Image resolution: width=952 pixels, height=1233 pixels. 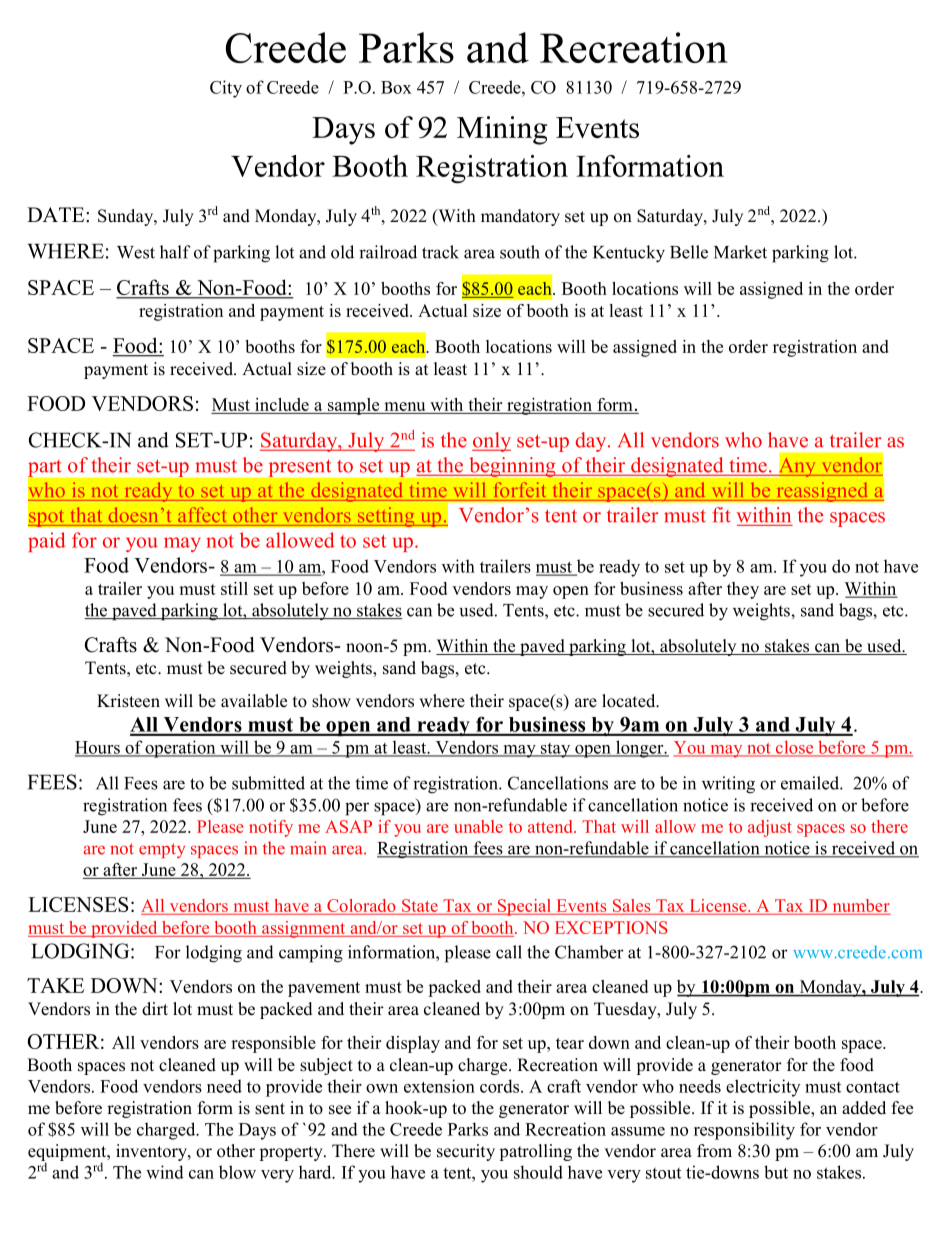 What do you see at coordinates (331, 701) in the screenshot?
I see `show` at bounding box center [331, 701].
